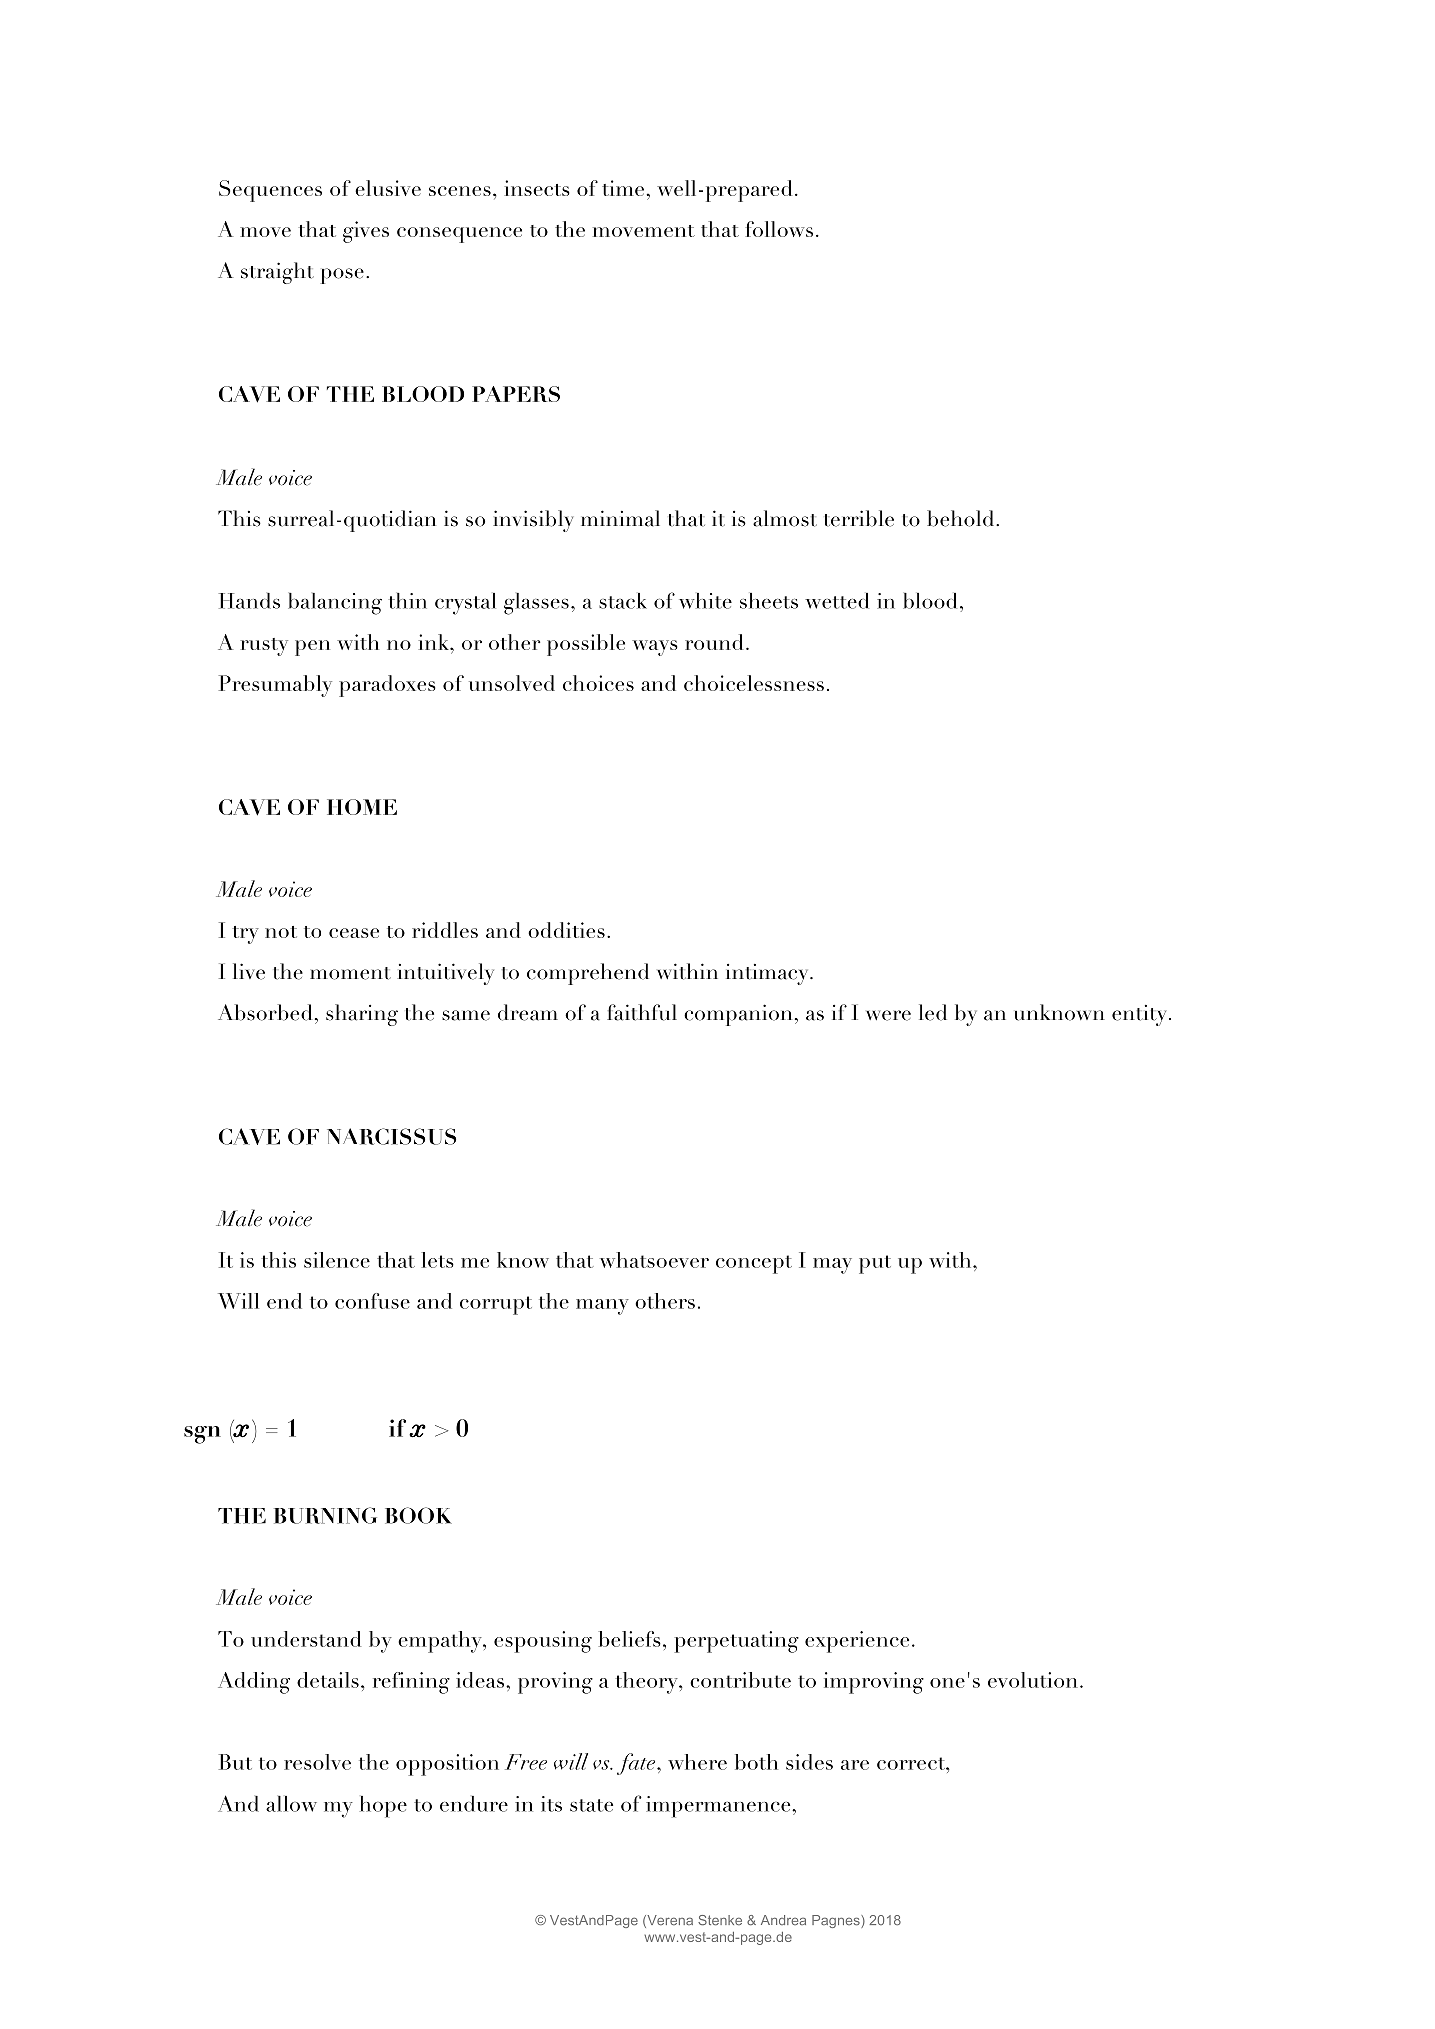  I want to click on many, so click(602, 1307).
